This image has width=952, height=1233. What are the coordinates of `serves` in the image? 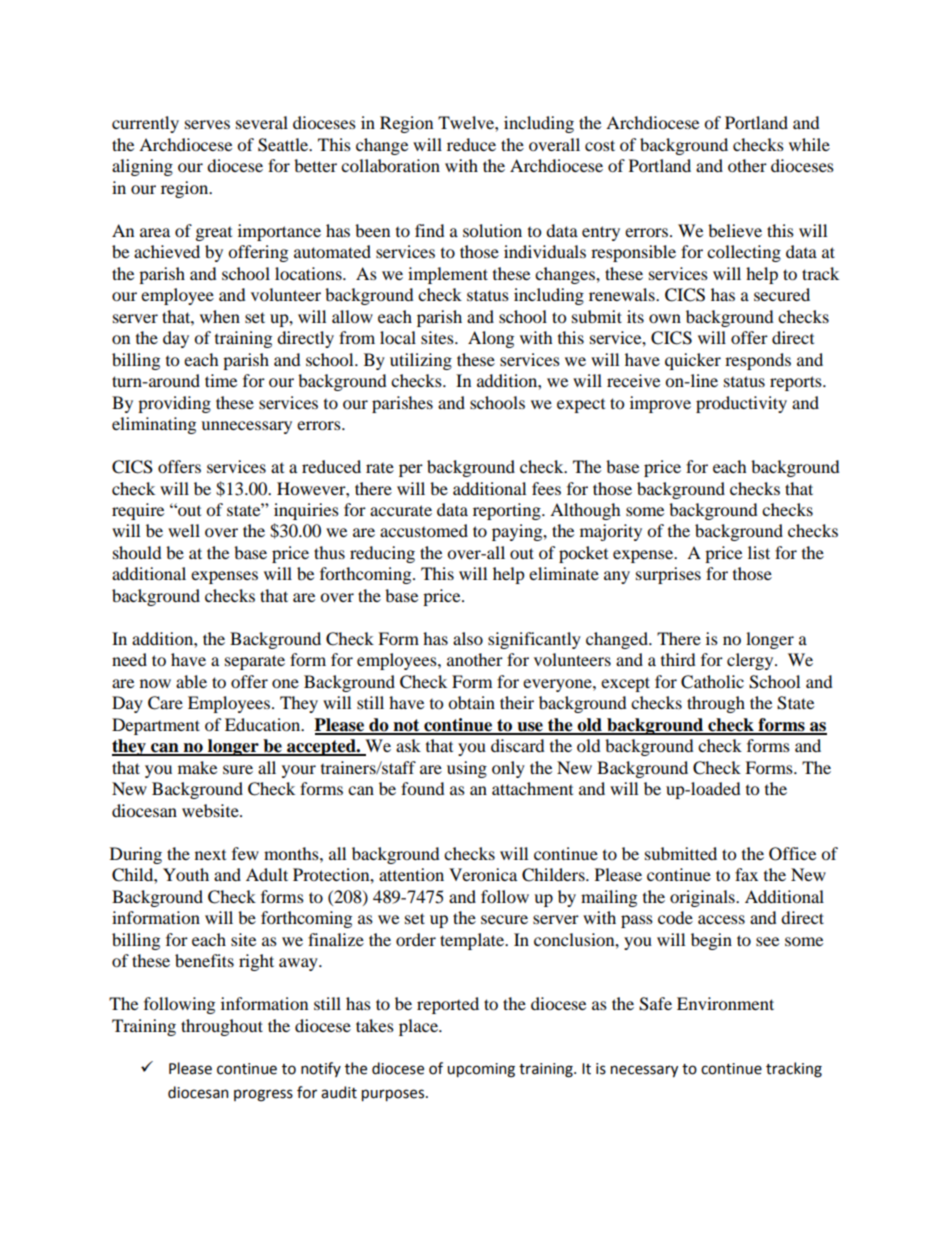 It's located at (207, 124).
